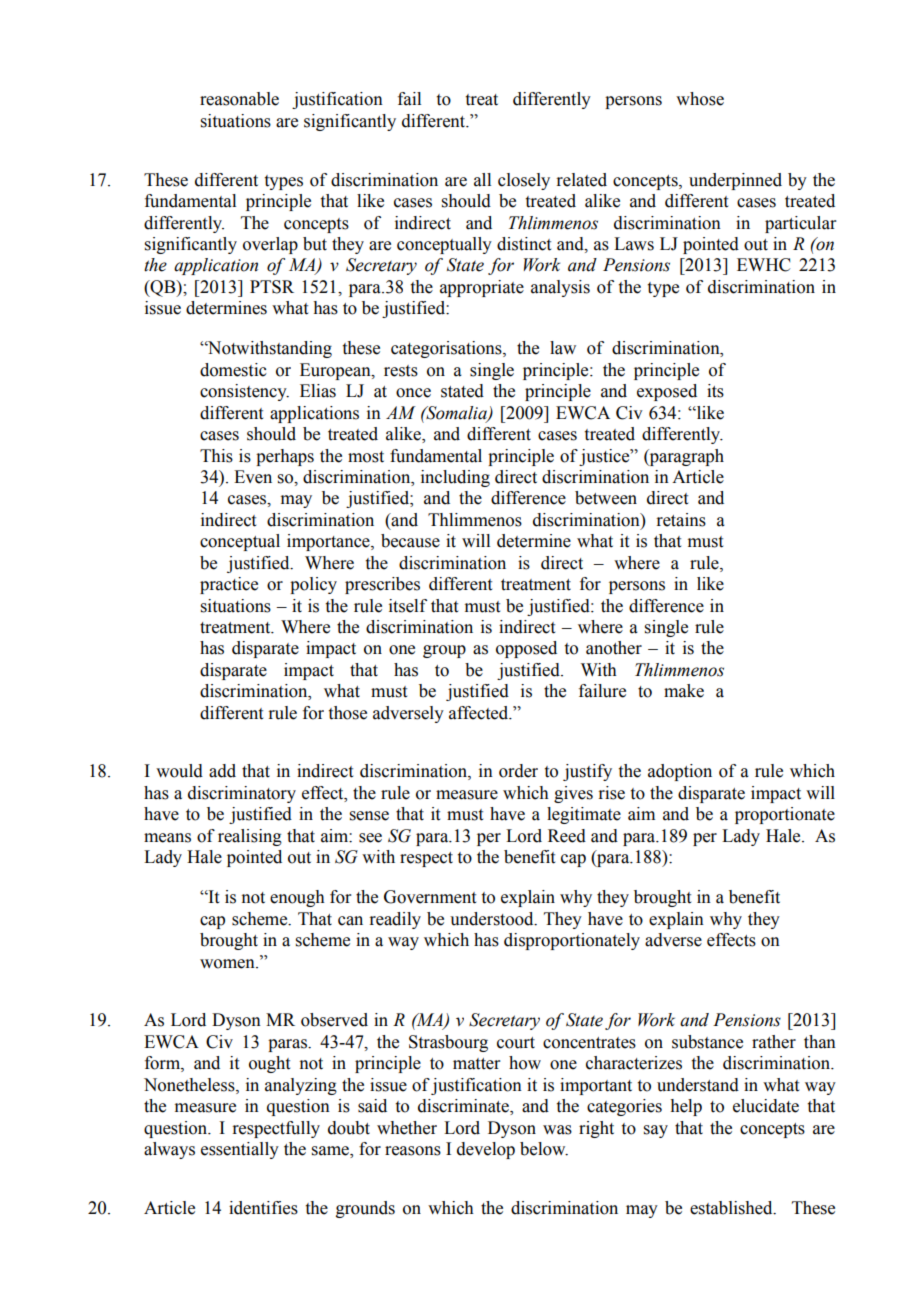 The height and width of the screenshot is (1308, 924). I want to click on develop, so click(486, 1150).
